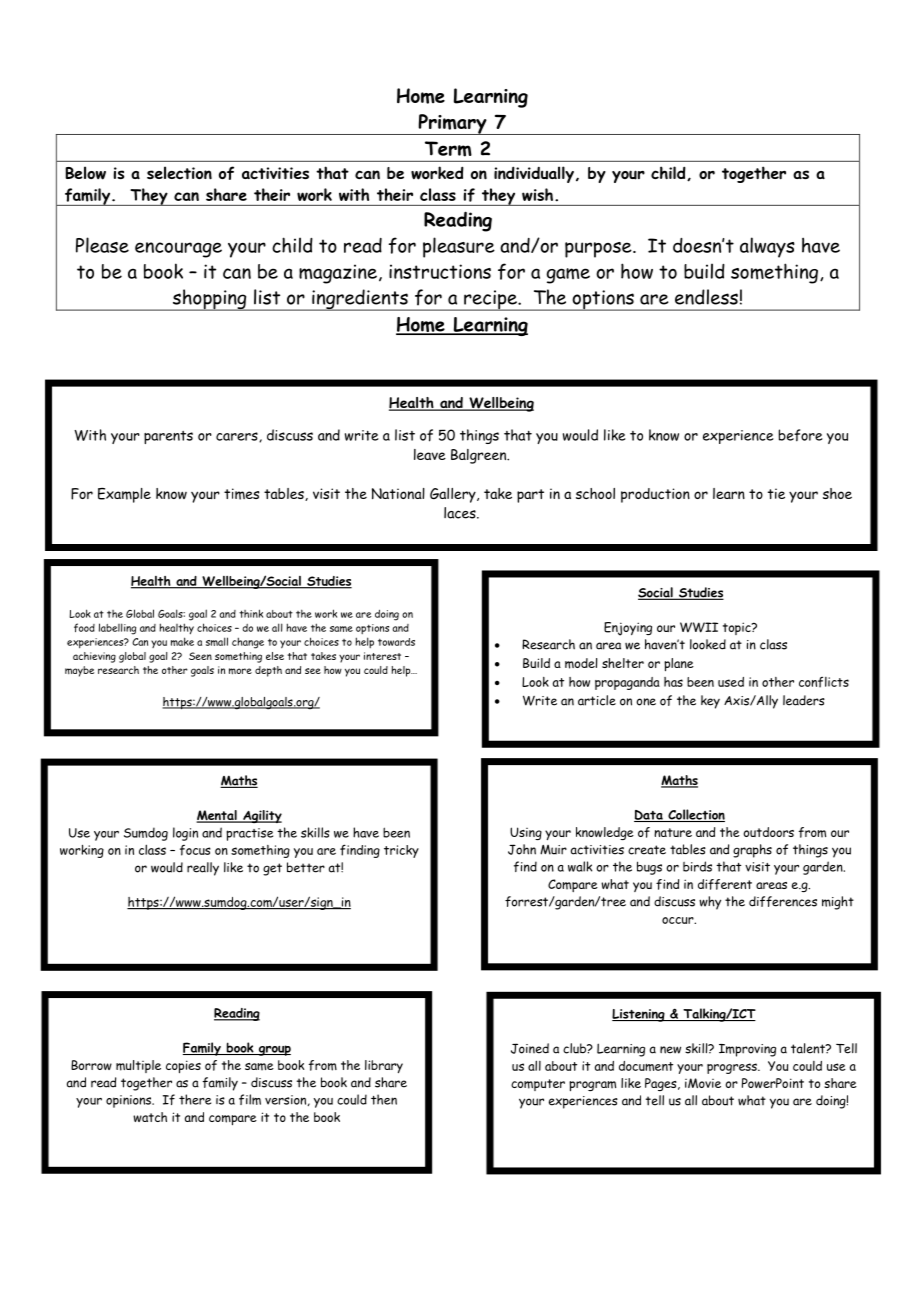 The width and height of the screenshot is (924, 1309). Describe the element at coordinates (179, 173) in the screenshot. I see `selection` at that location.
